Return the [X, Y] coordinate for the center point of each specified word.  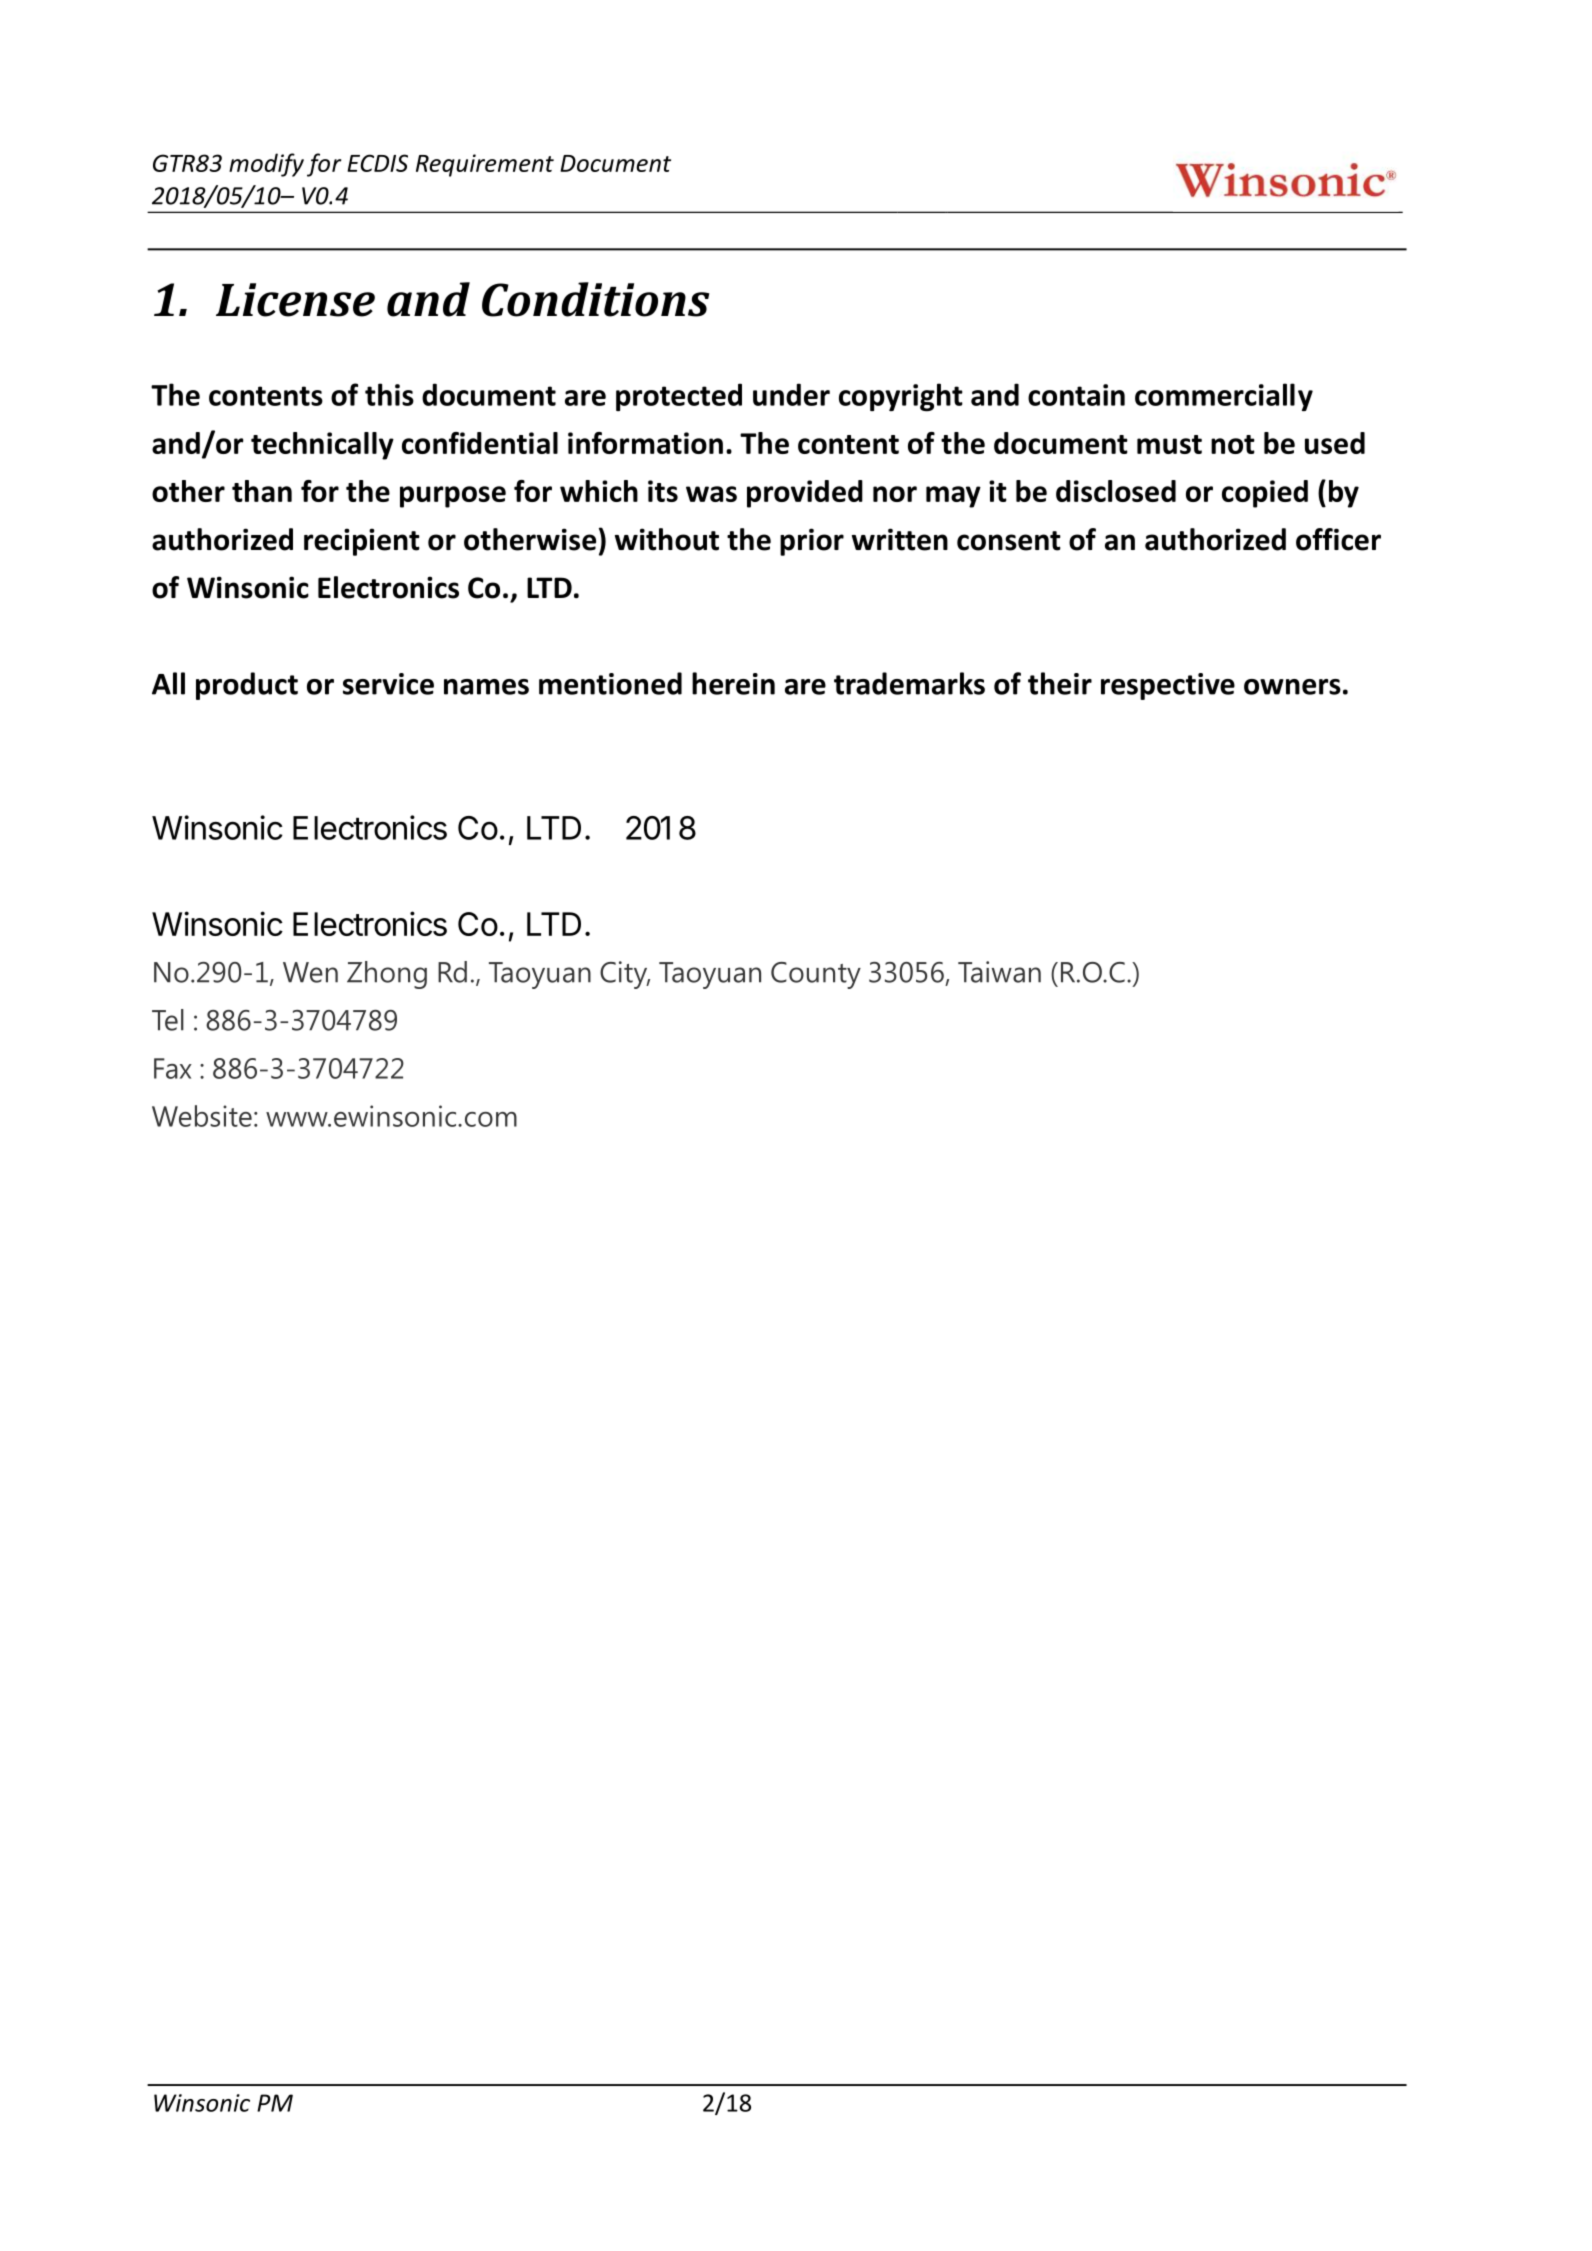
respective [1168, 686]
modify [266, 165]
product [247, 686]
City [625, 975]
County [816, 975]
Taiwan [999, 972]
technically [322, 446]
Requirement [485, 165]
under [791, 394]
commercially [1224, 397]
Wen [310, 972]
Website [202, 1116]
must [1169, 444]
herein [733, 683]
